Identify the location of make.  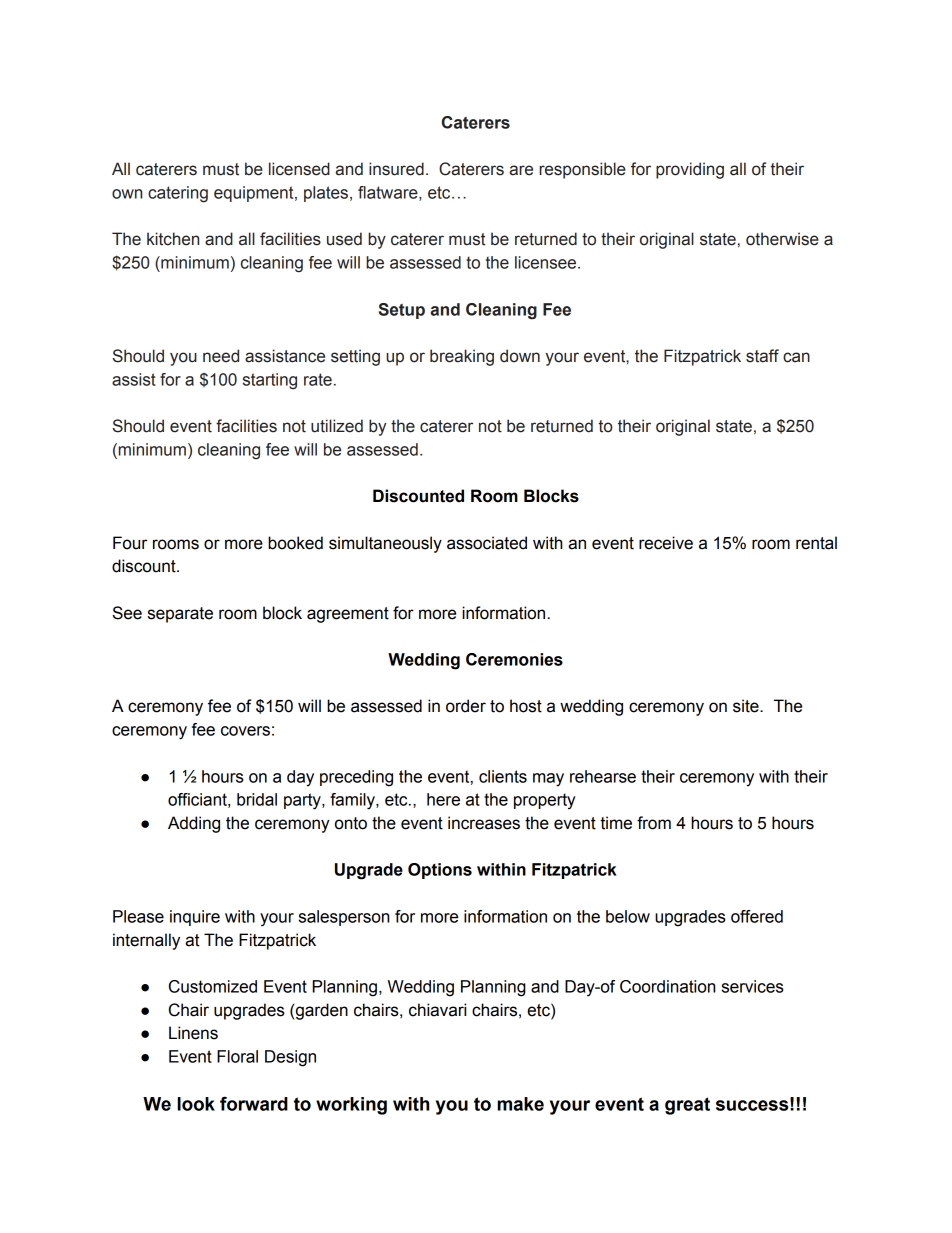
(520, 1104).
